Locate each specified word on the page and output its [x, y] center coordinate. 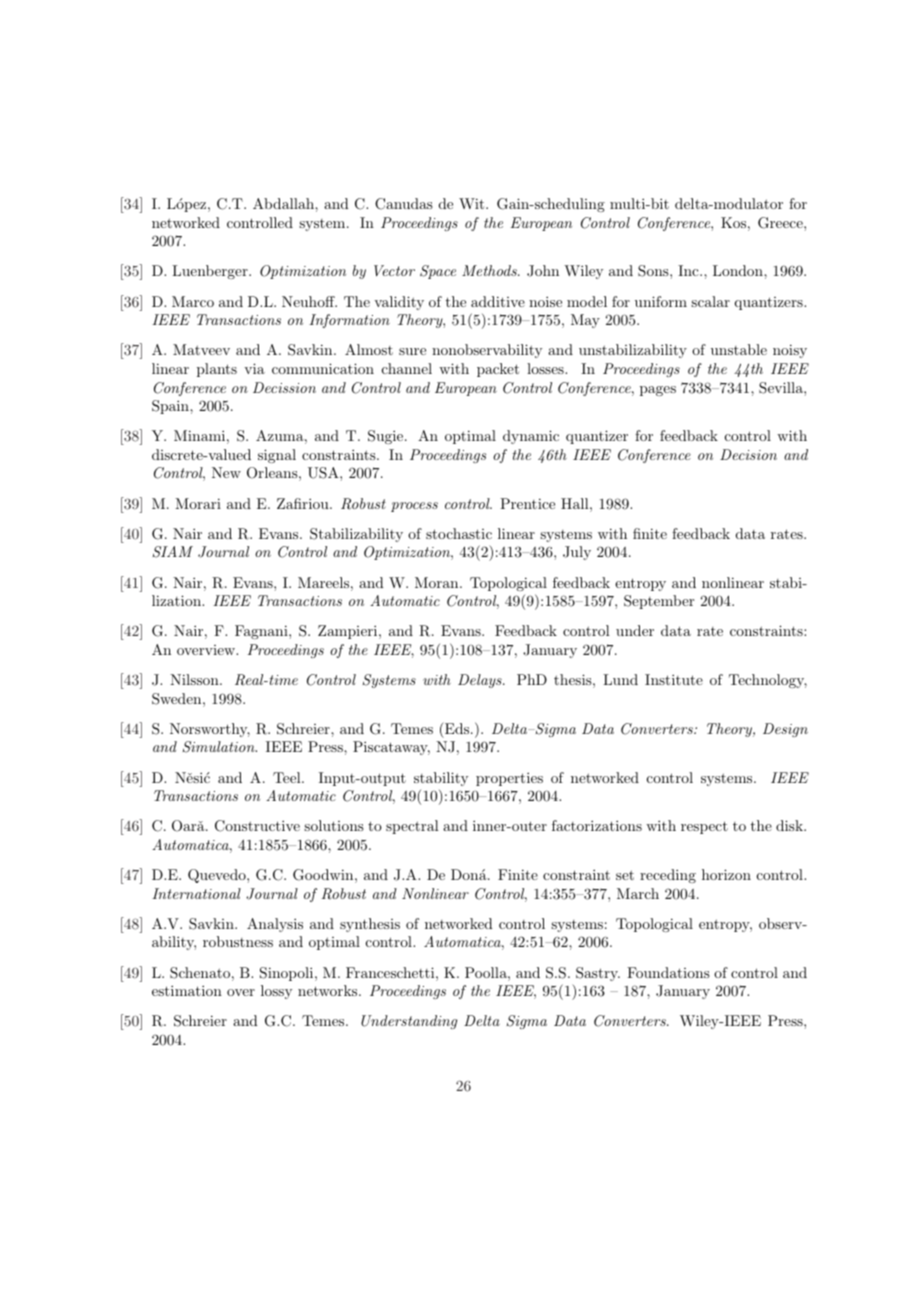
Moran [438, 582]
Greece [781, 223]
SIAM [173, 552]
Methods [490, 270]
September [659, 602]
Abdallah [284, 203]
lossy [276, 992]
